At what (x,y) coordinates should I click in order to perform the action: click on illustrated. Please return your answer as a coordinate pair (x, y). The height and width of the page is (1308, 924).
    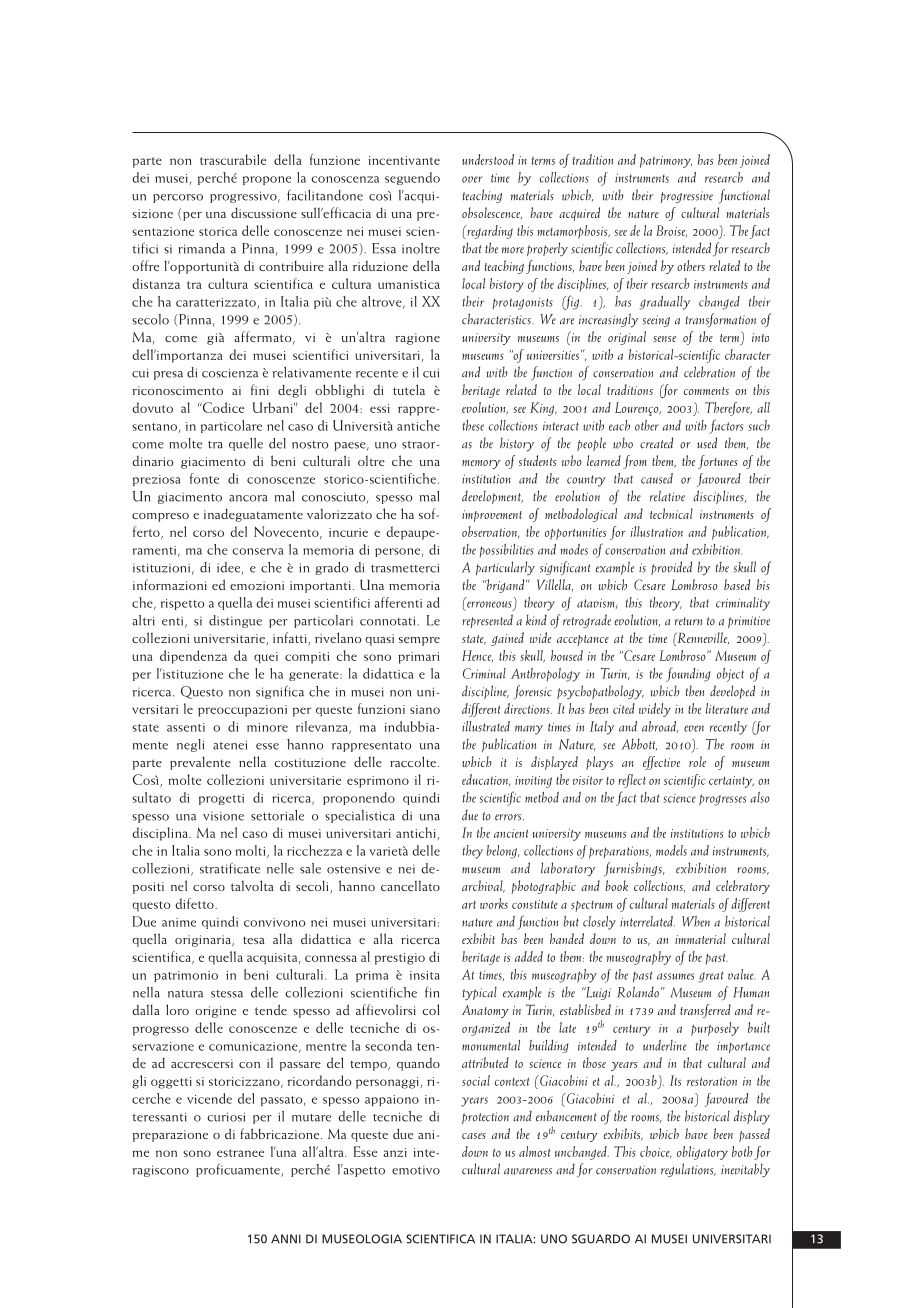
    Looking at the image, I should click on (486, 726).
